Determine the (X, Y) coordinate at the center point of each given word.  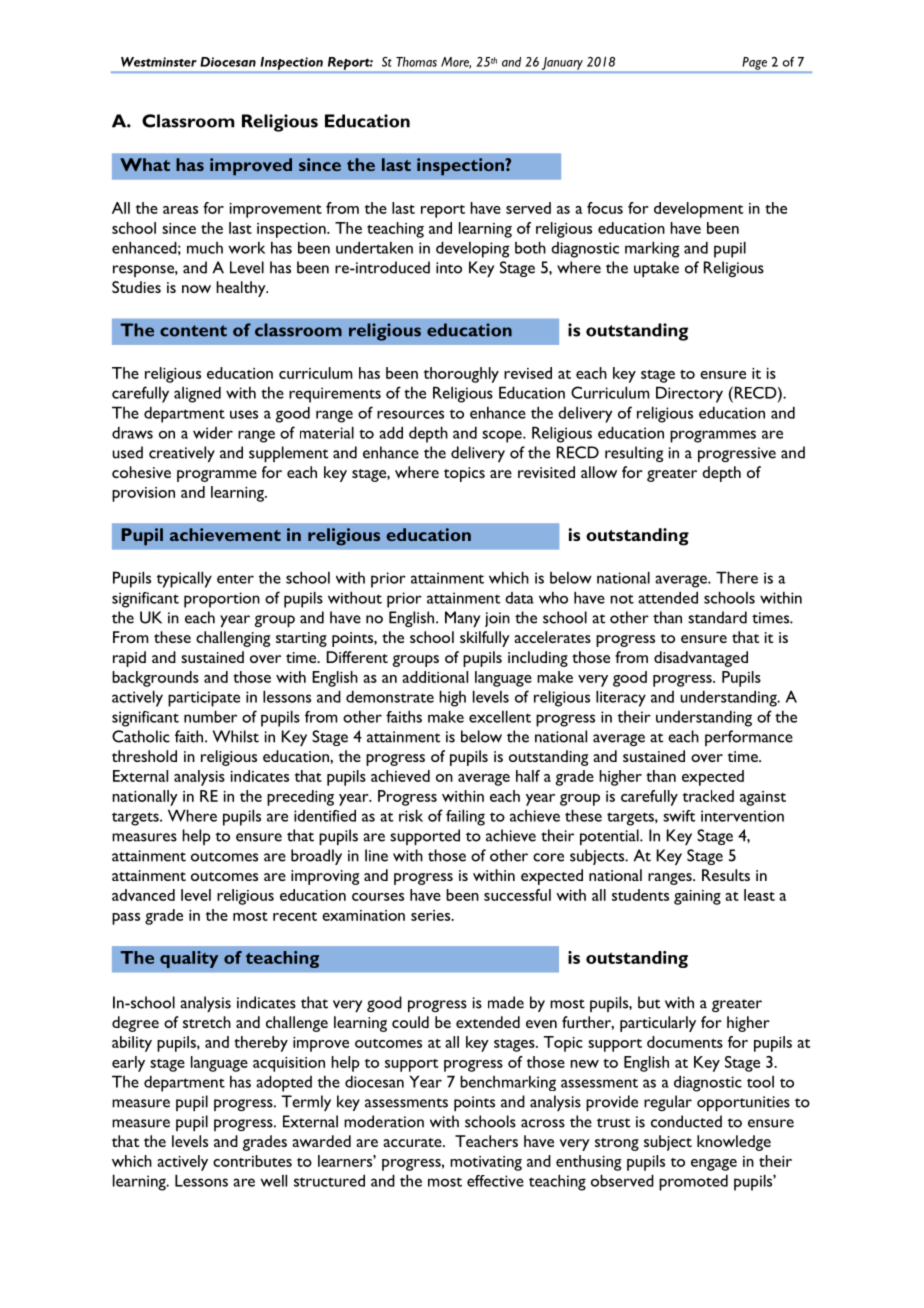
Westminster (159, 62)
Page (755, 63)
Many (462, 619)
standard (717, 617)
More (456, 63)
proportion (222, 600)
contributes (252, 1161)
